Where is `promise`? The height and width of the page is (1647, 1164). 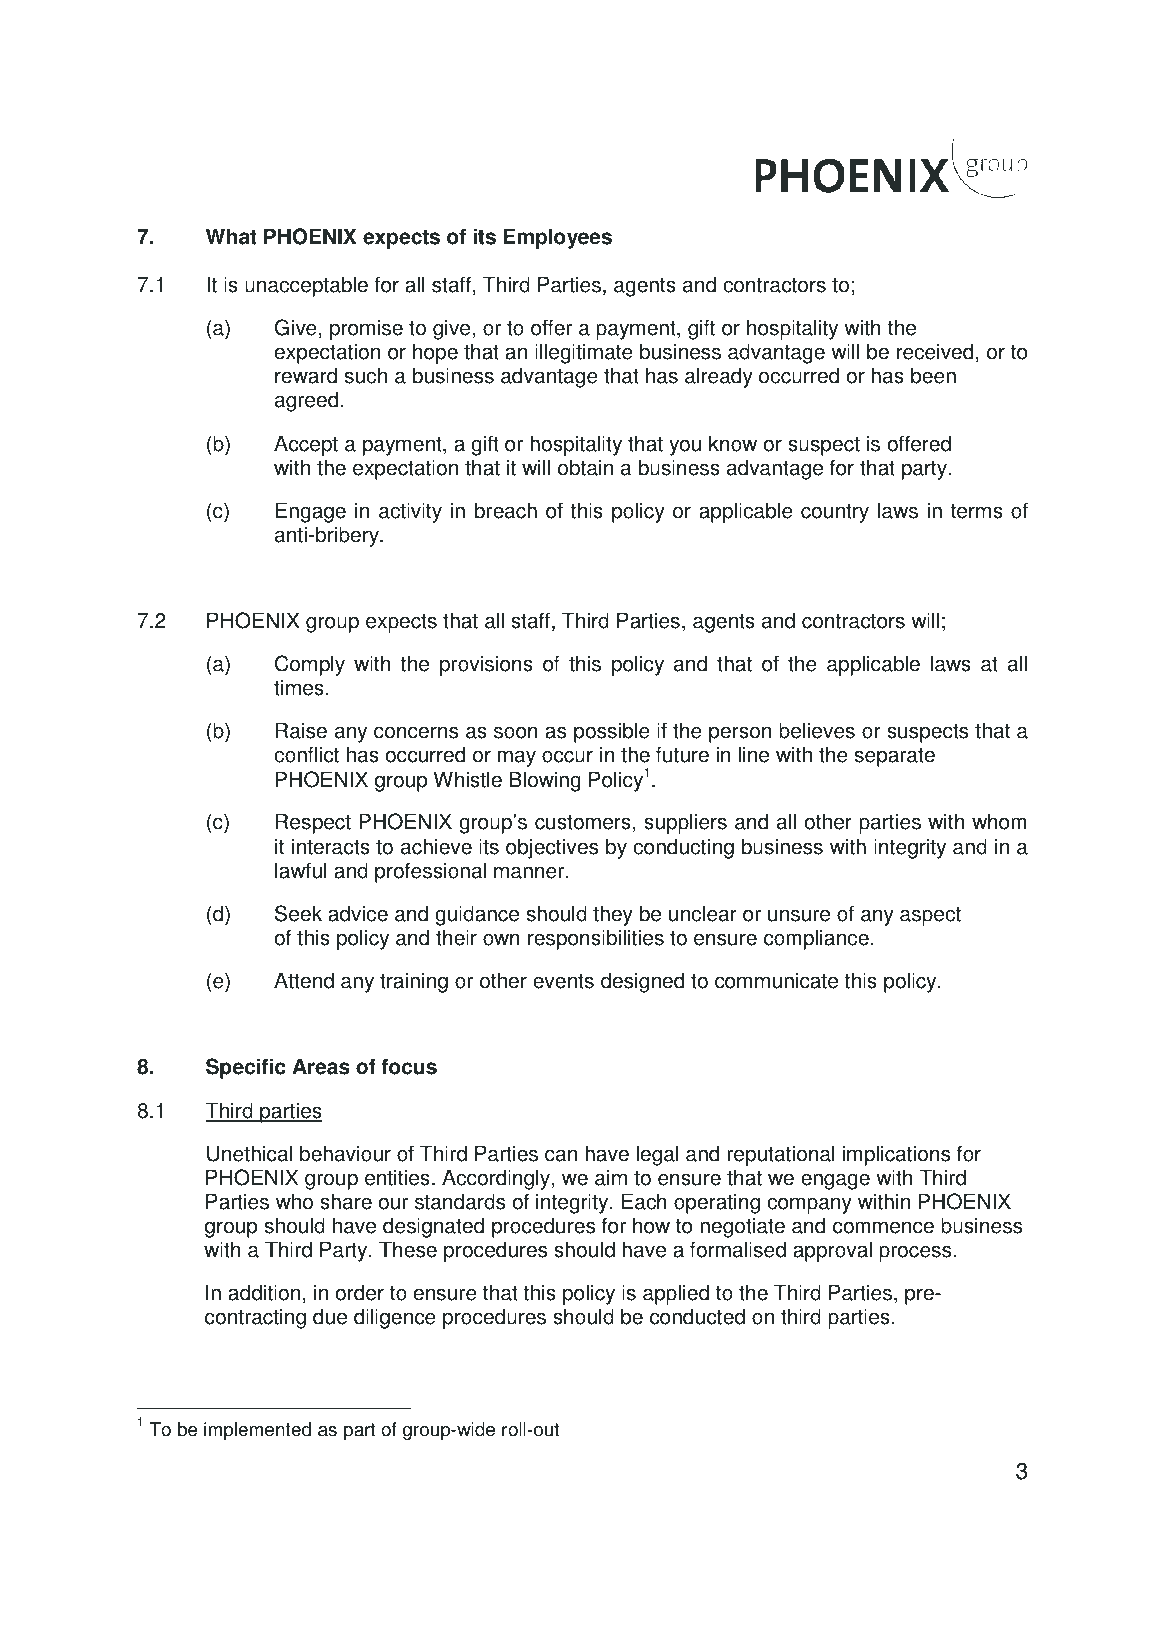 promise is located at coordinates (366, 329).
